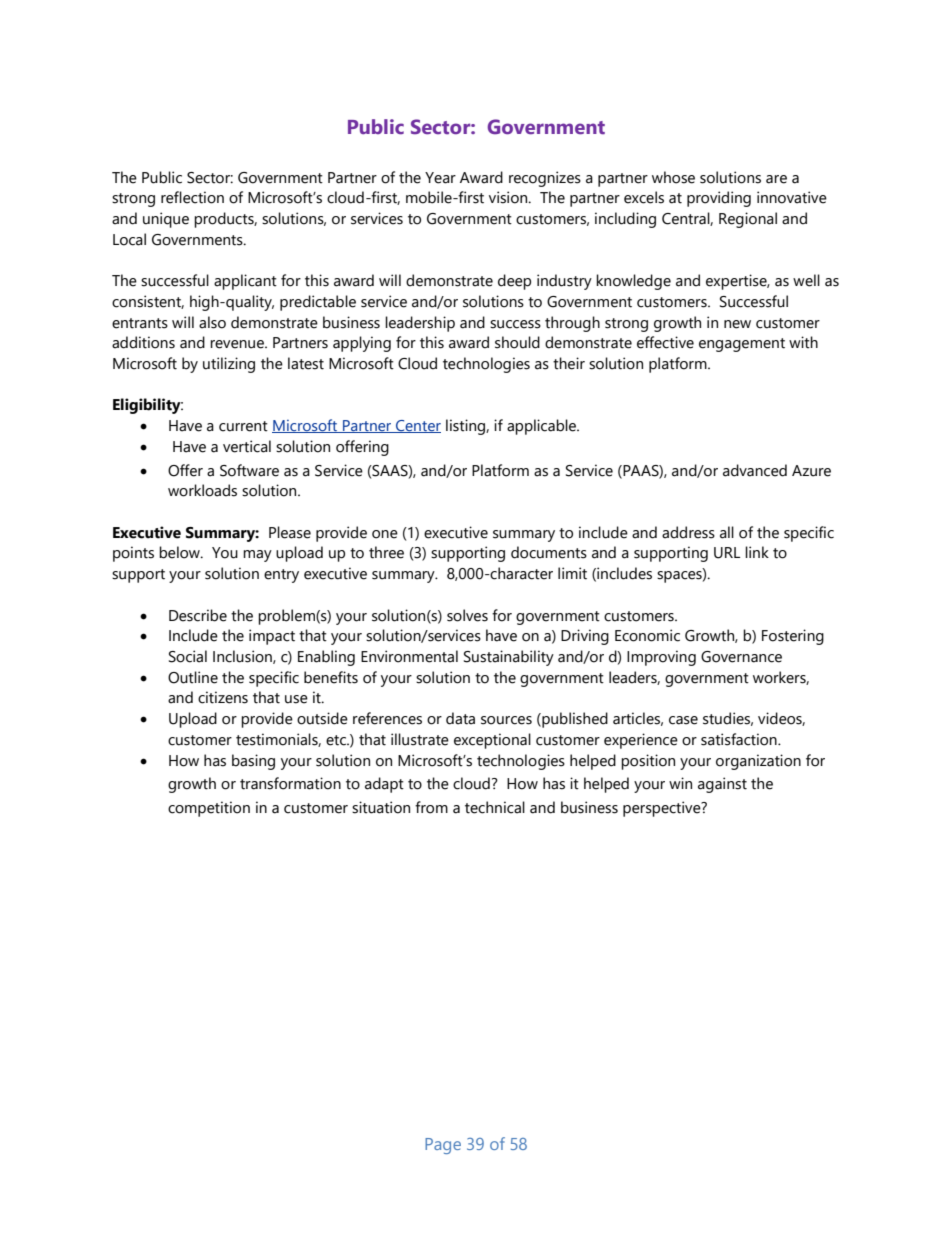  I want to click on competition, so click(209, 809).
